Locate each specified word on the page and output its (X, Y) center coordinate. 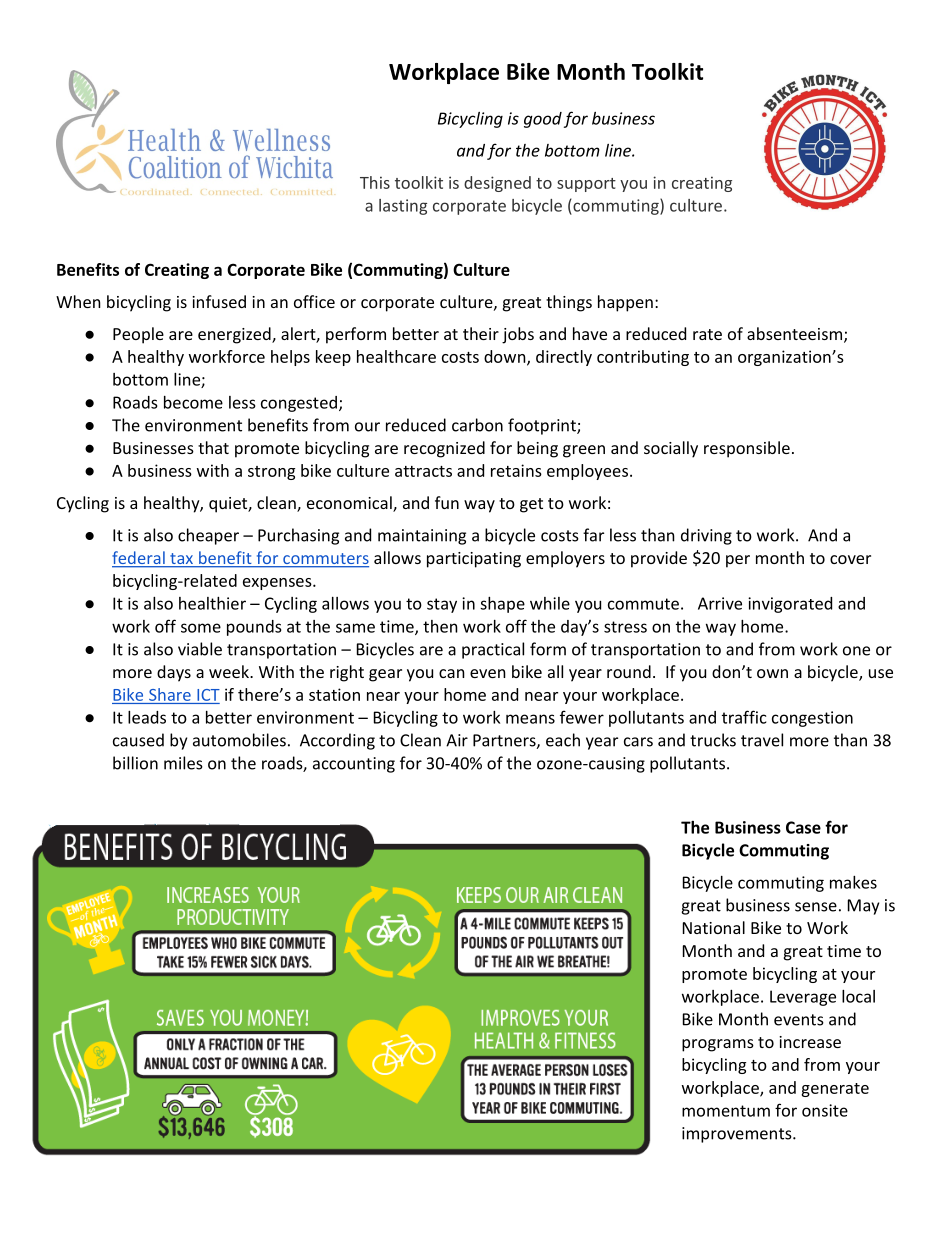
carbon (477, 425)
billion (135, 763)
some (201, 628)
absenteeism (794, 333)
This (375, 182)
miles (183, 763)
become (193, 402)
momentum (726, 1111)
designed (497, 184)
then (440, 626)
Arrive (720, 603)
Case (803, 827)
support (586, 185)
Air (457, 740)
